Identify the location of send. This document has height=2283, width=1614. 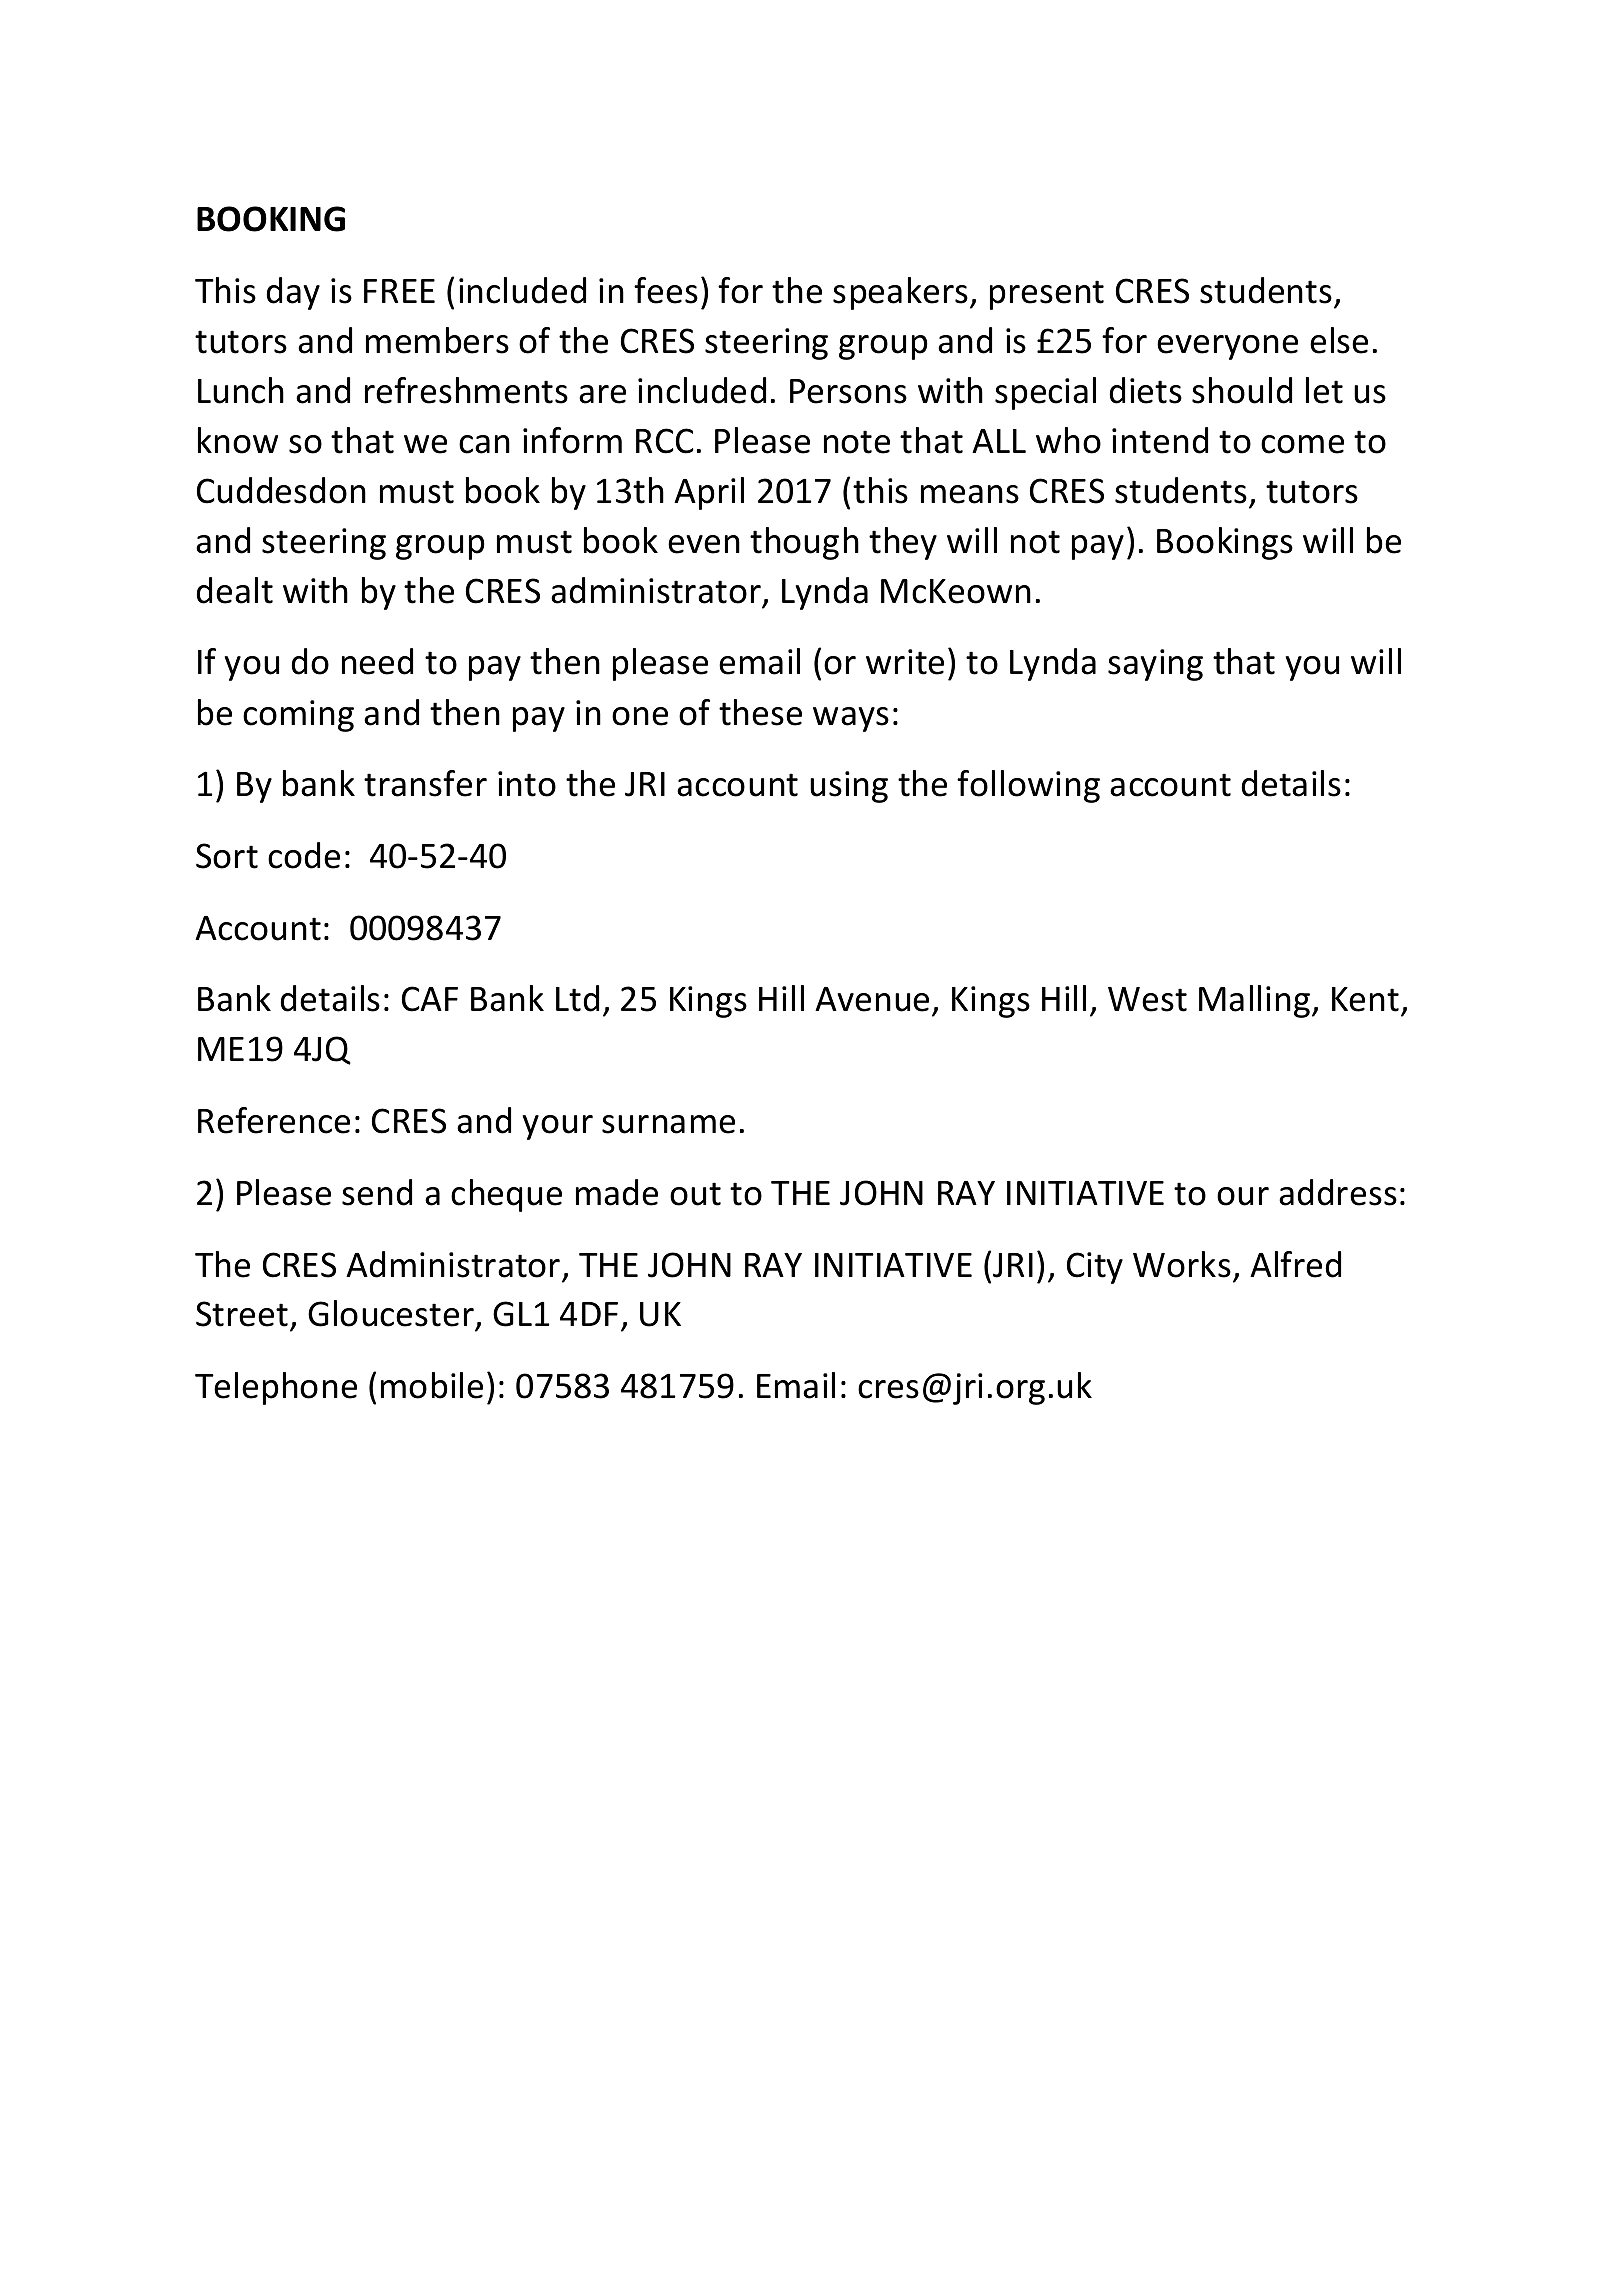
(377, 1192).
